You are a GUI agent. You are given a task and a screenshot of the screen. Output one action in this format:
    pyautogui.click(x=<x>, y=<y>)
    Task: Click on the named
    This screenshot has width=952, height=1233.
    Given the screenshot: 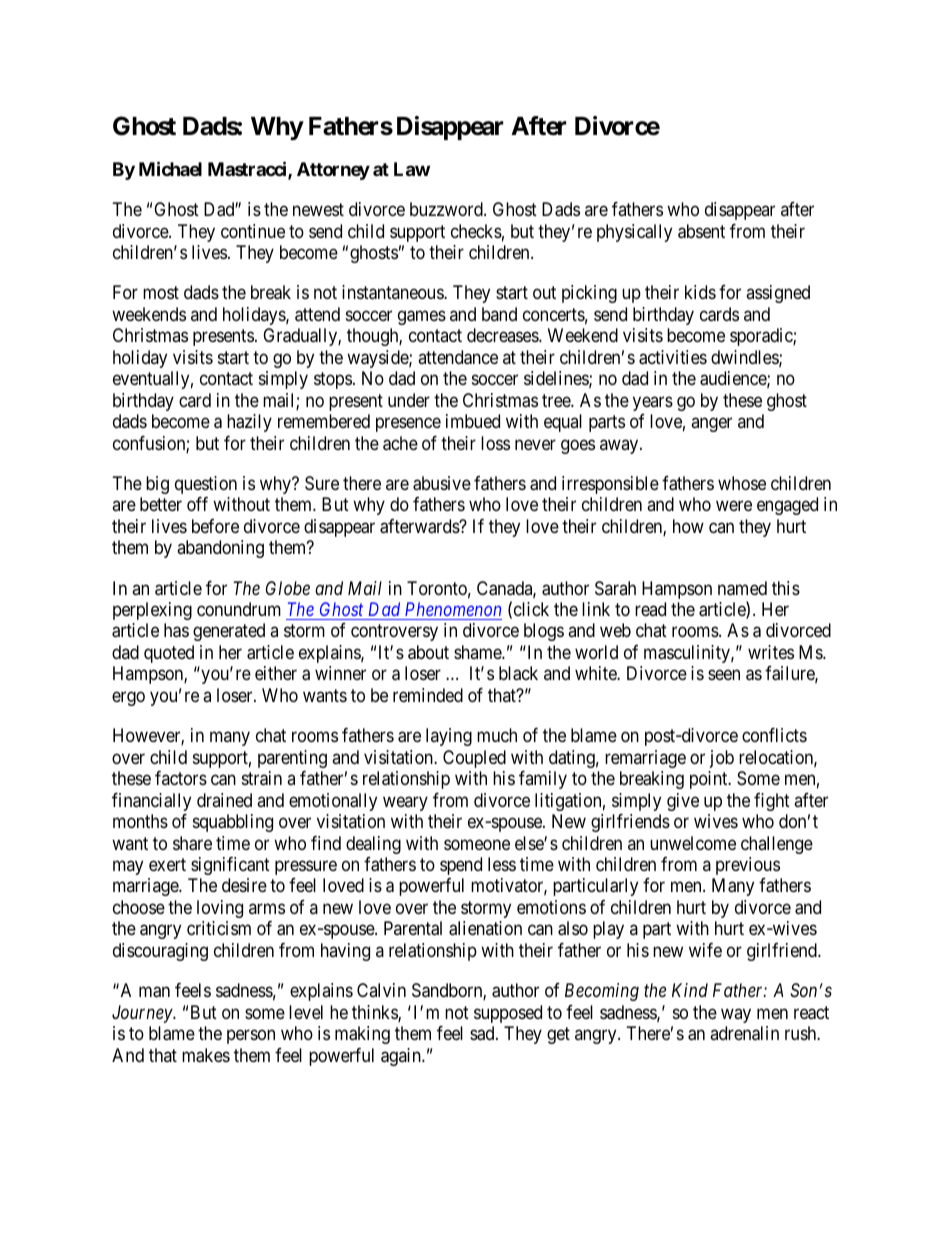 What is the action you would take?
    pyautogui.click(x=742, y=588)
